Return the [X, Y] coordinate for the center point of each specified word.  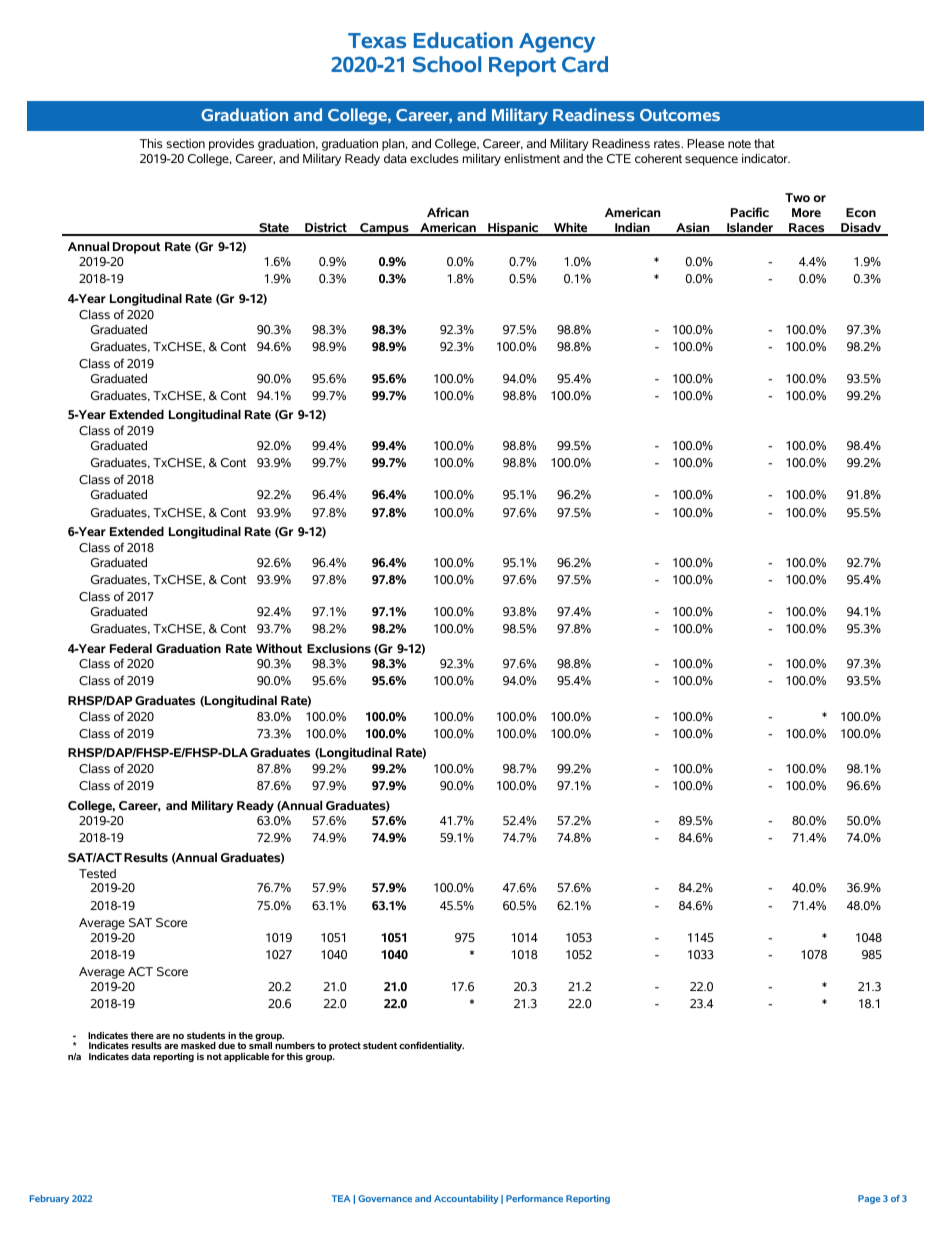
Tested [97, 873]
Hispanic [513, 229]
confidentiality [431, 1046]
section [185, 143]
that [764, 143]
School [447, 64]
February [49, 1199]
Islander [750, 228]
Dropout [137, 248]
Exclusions [339, 648]
